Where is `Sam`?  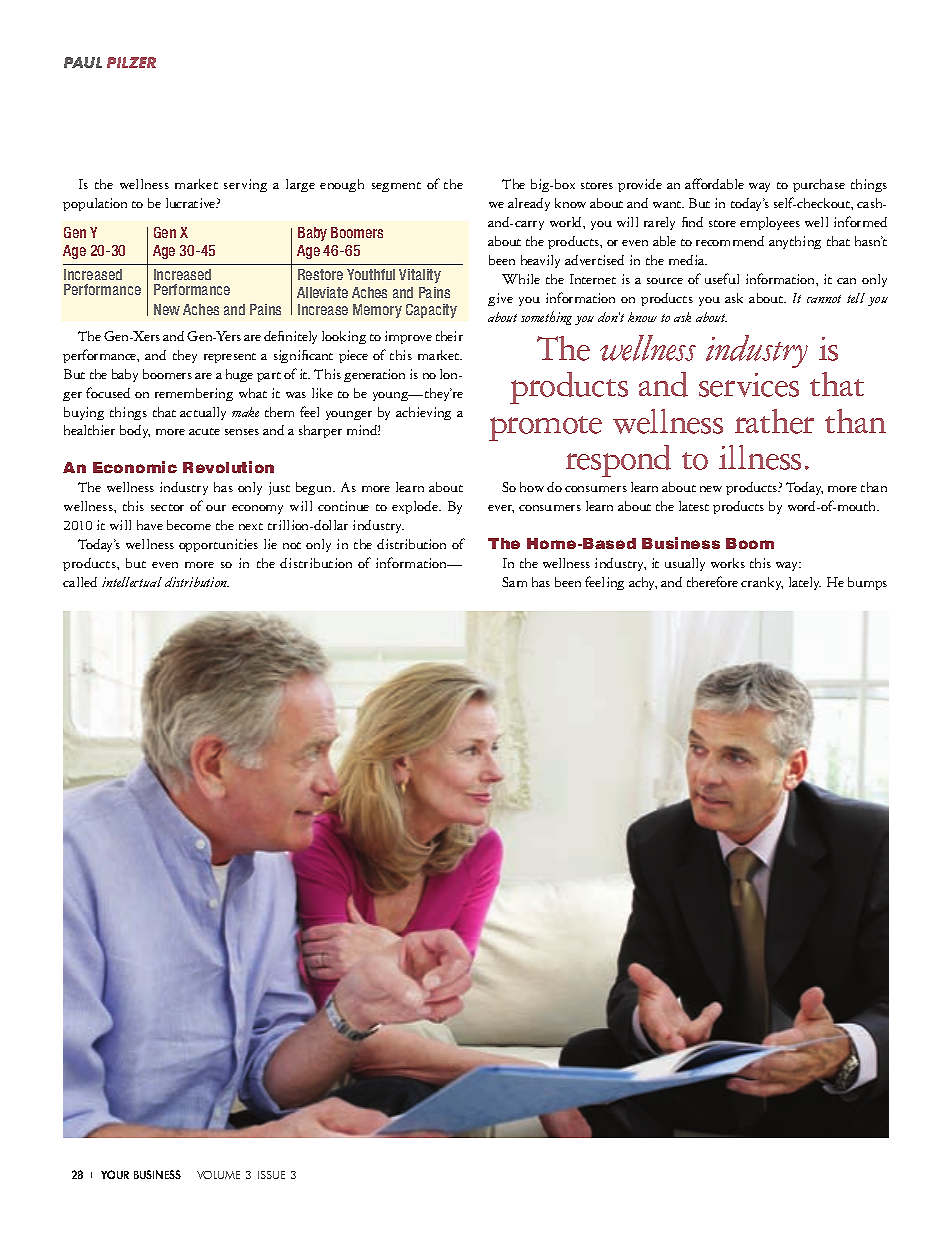
Sam is located at coordinates (514, 582).
